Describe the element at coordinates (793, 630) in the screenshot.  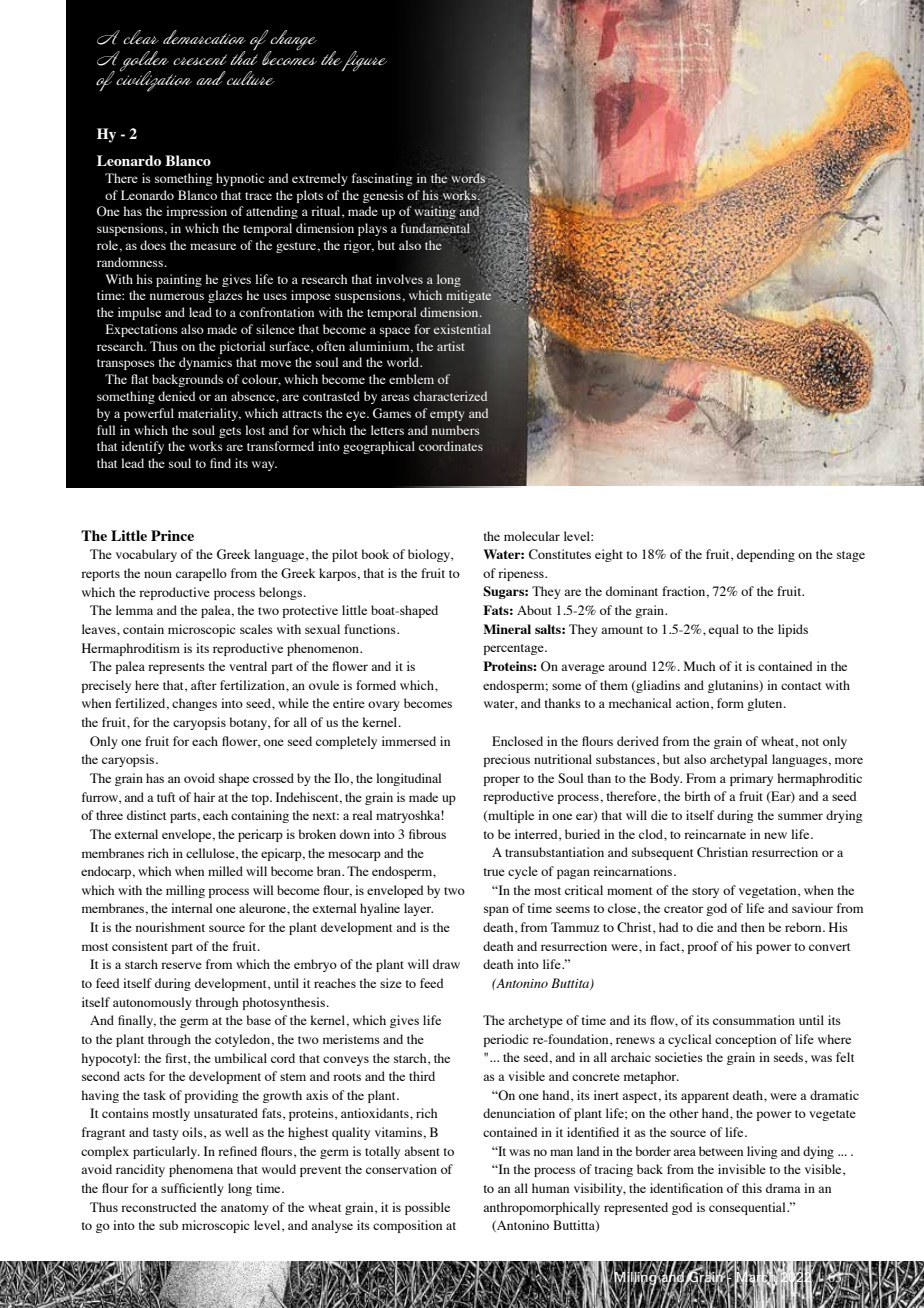
I see `lipids` at that location.
